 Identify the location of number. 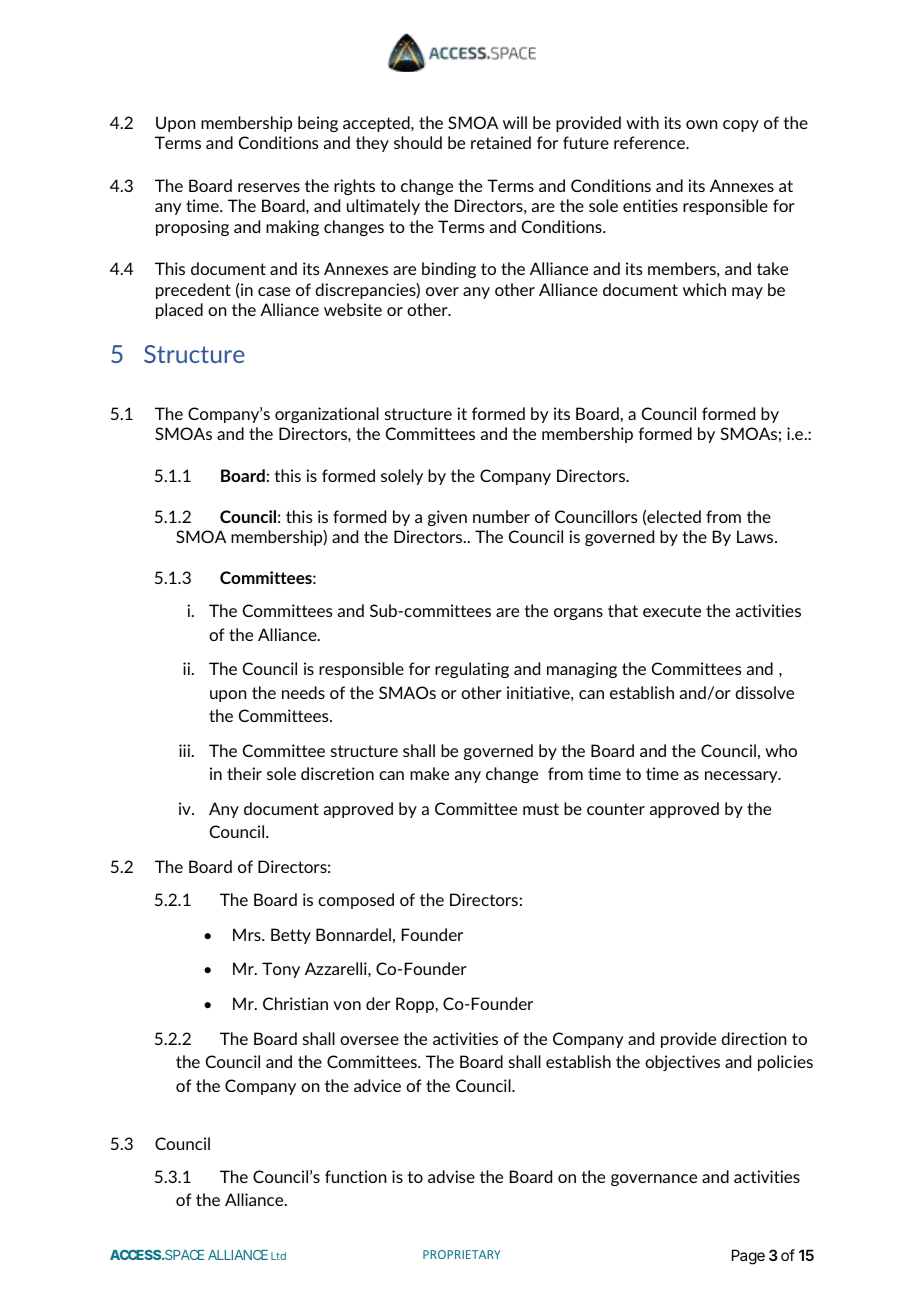
(501, 516).
